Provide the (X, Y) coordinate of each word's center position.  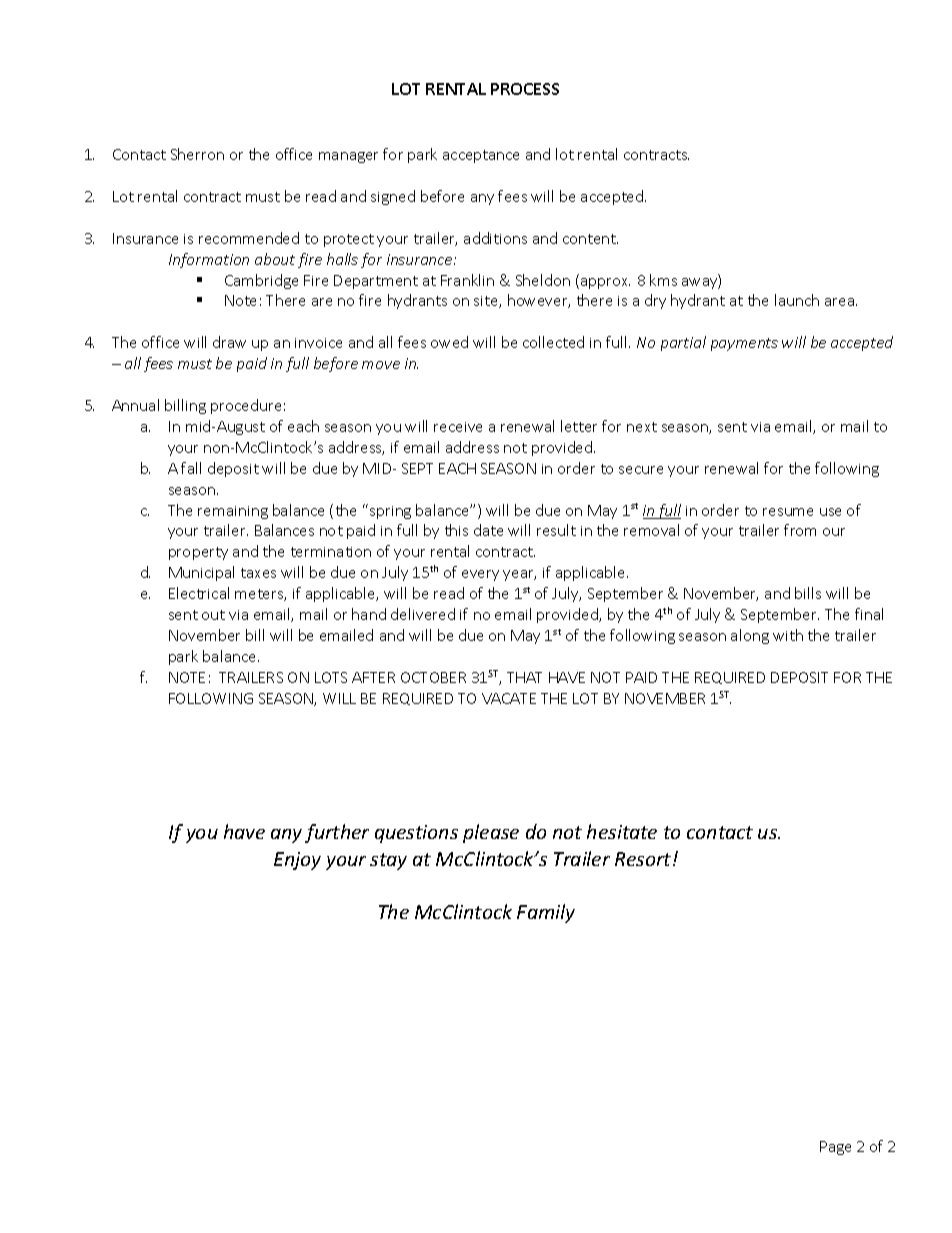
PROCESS (525, 89)
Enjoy (297, 861)
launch (797, 300)
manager (348, 157)
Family (546, 913)
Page (835, 1148)
